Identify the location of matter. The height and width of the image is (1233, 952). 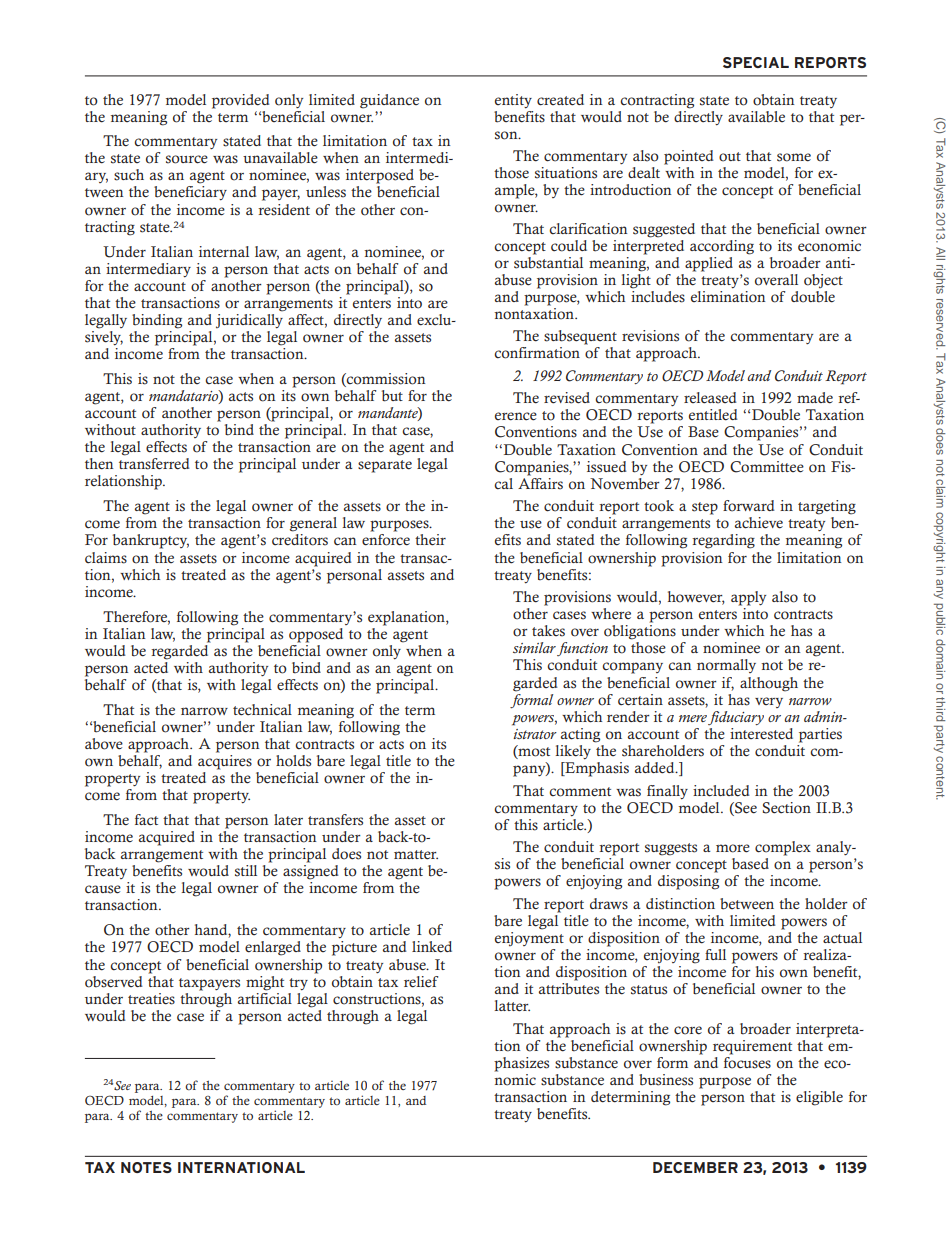
(416, 855).
